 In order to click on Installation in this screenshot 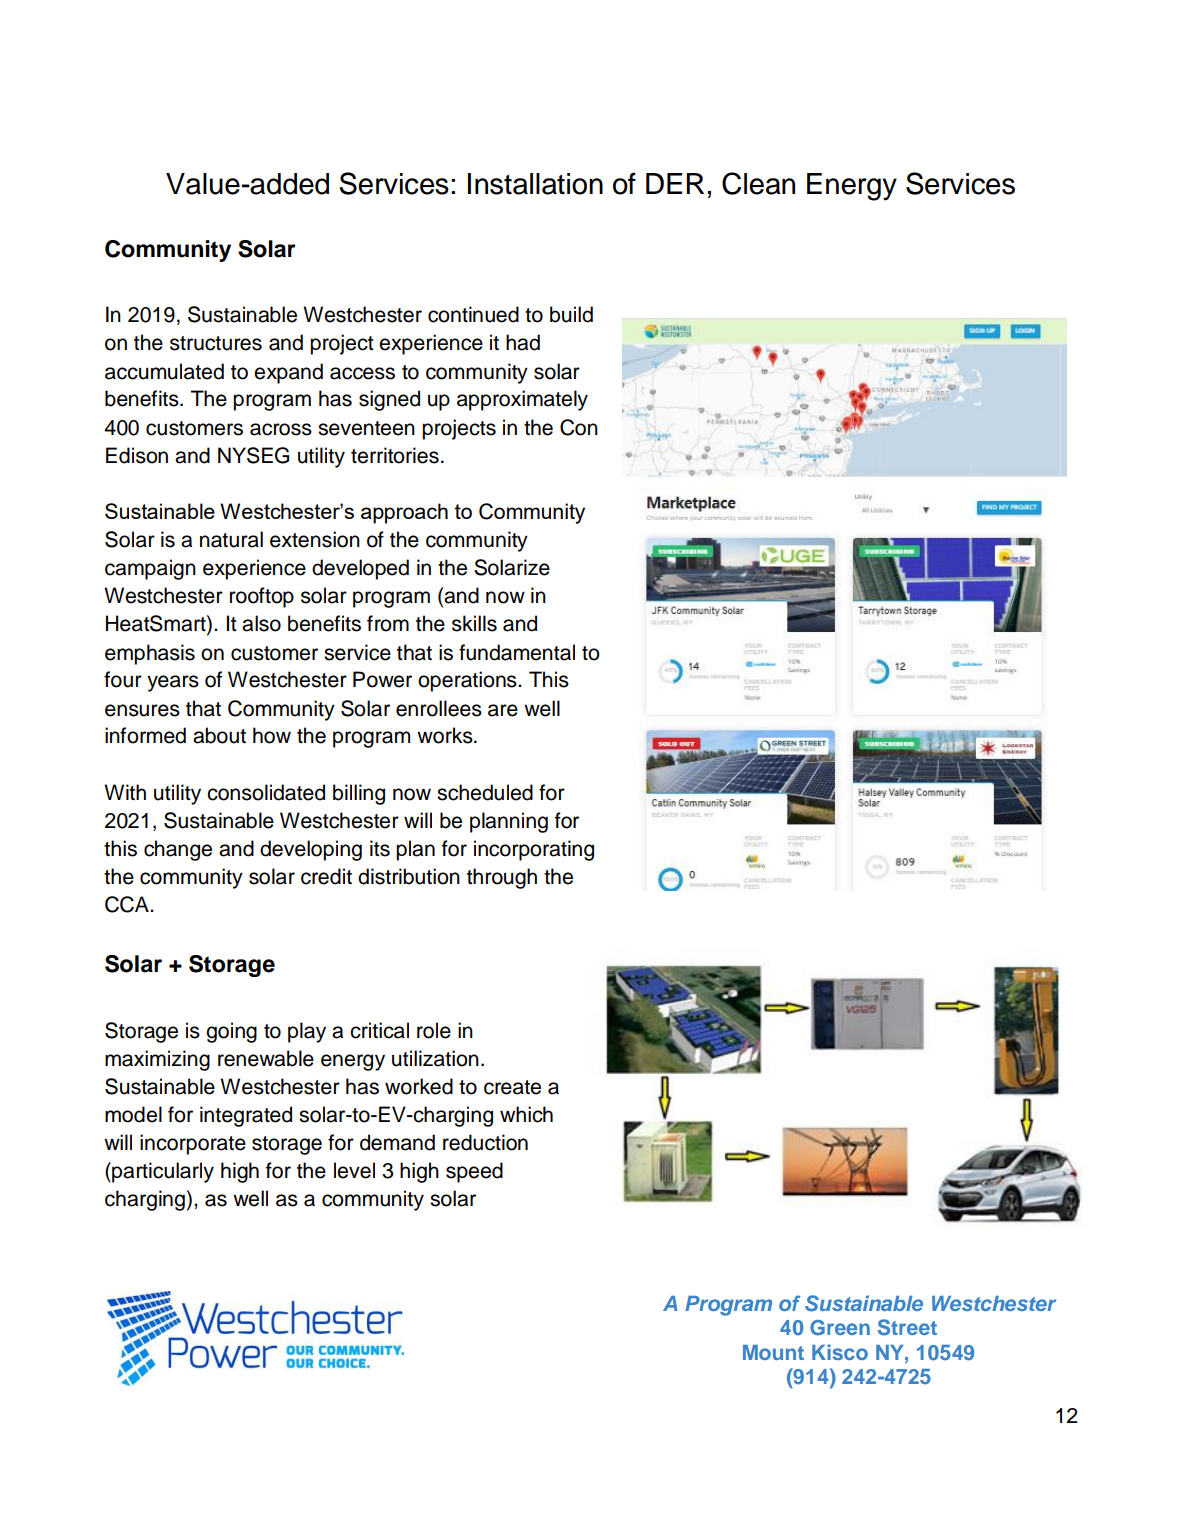, I will do `click(535, 184)`.
